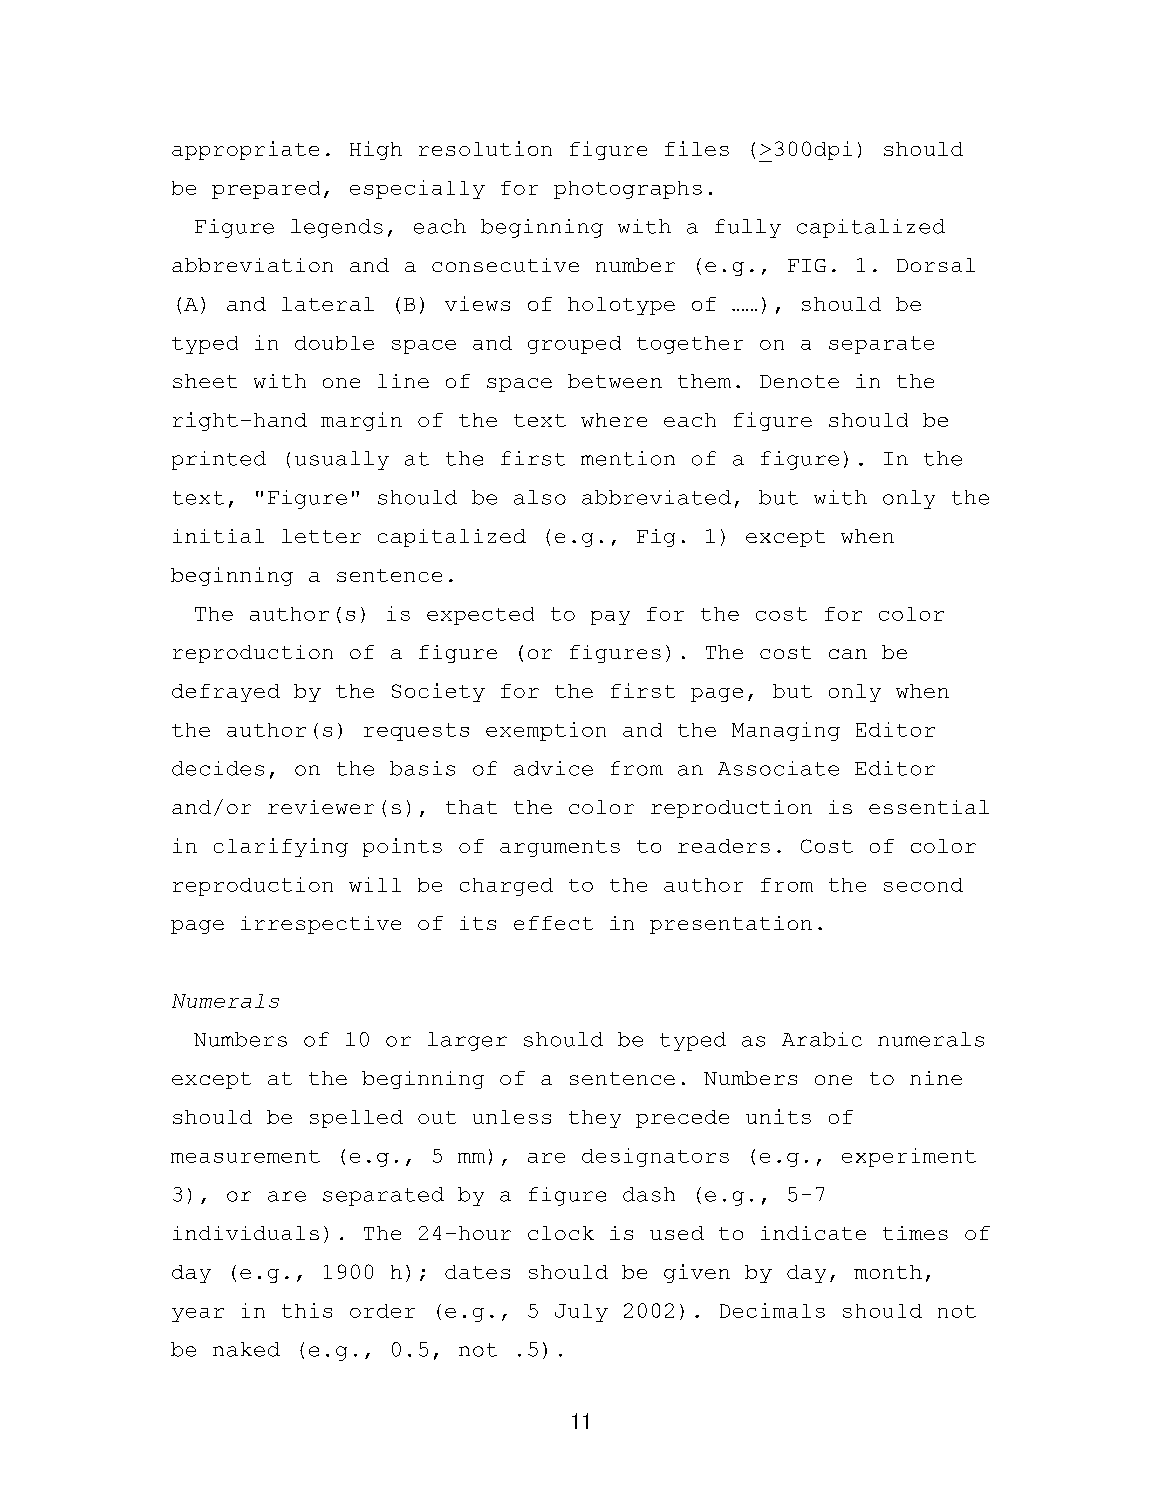  What do you see at coordinates (218, 768) in the page?
I see `decides` at bounding box center [218, 768].
